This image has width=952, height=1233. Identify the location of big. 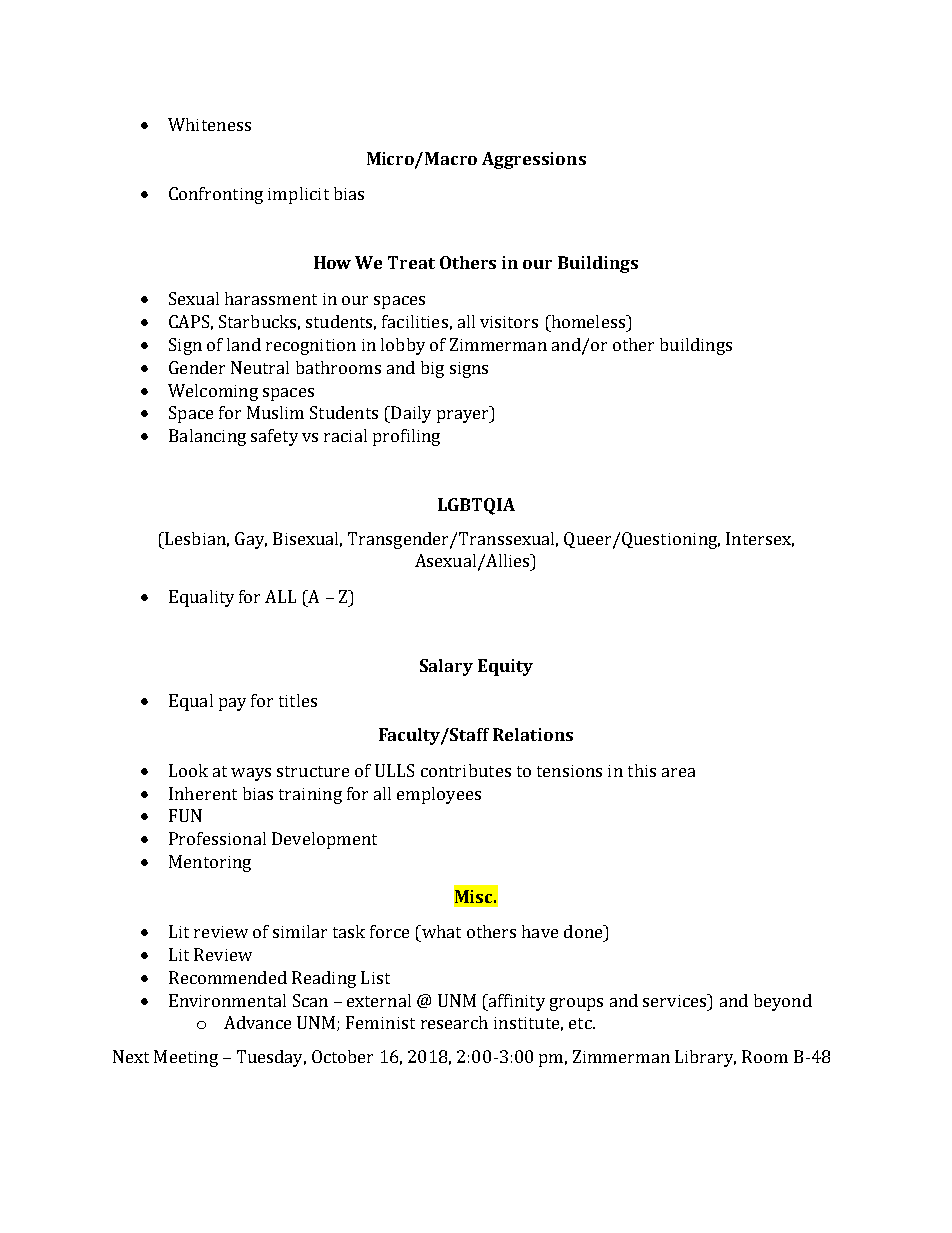
(432, 369).
